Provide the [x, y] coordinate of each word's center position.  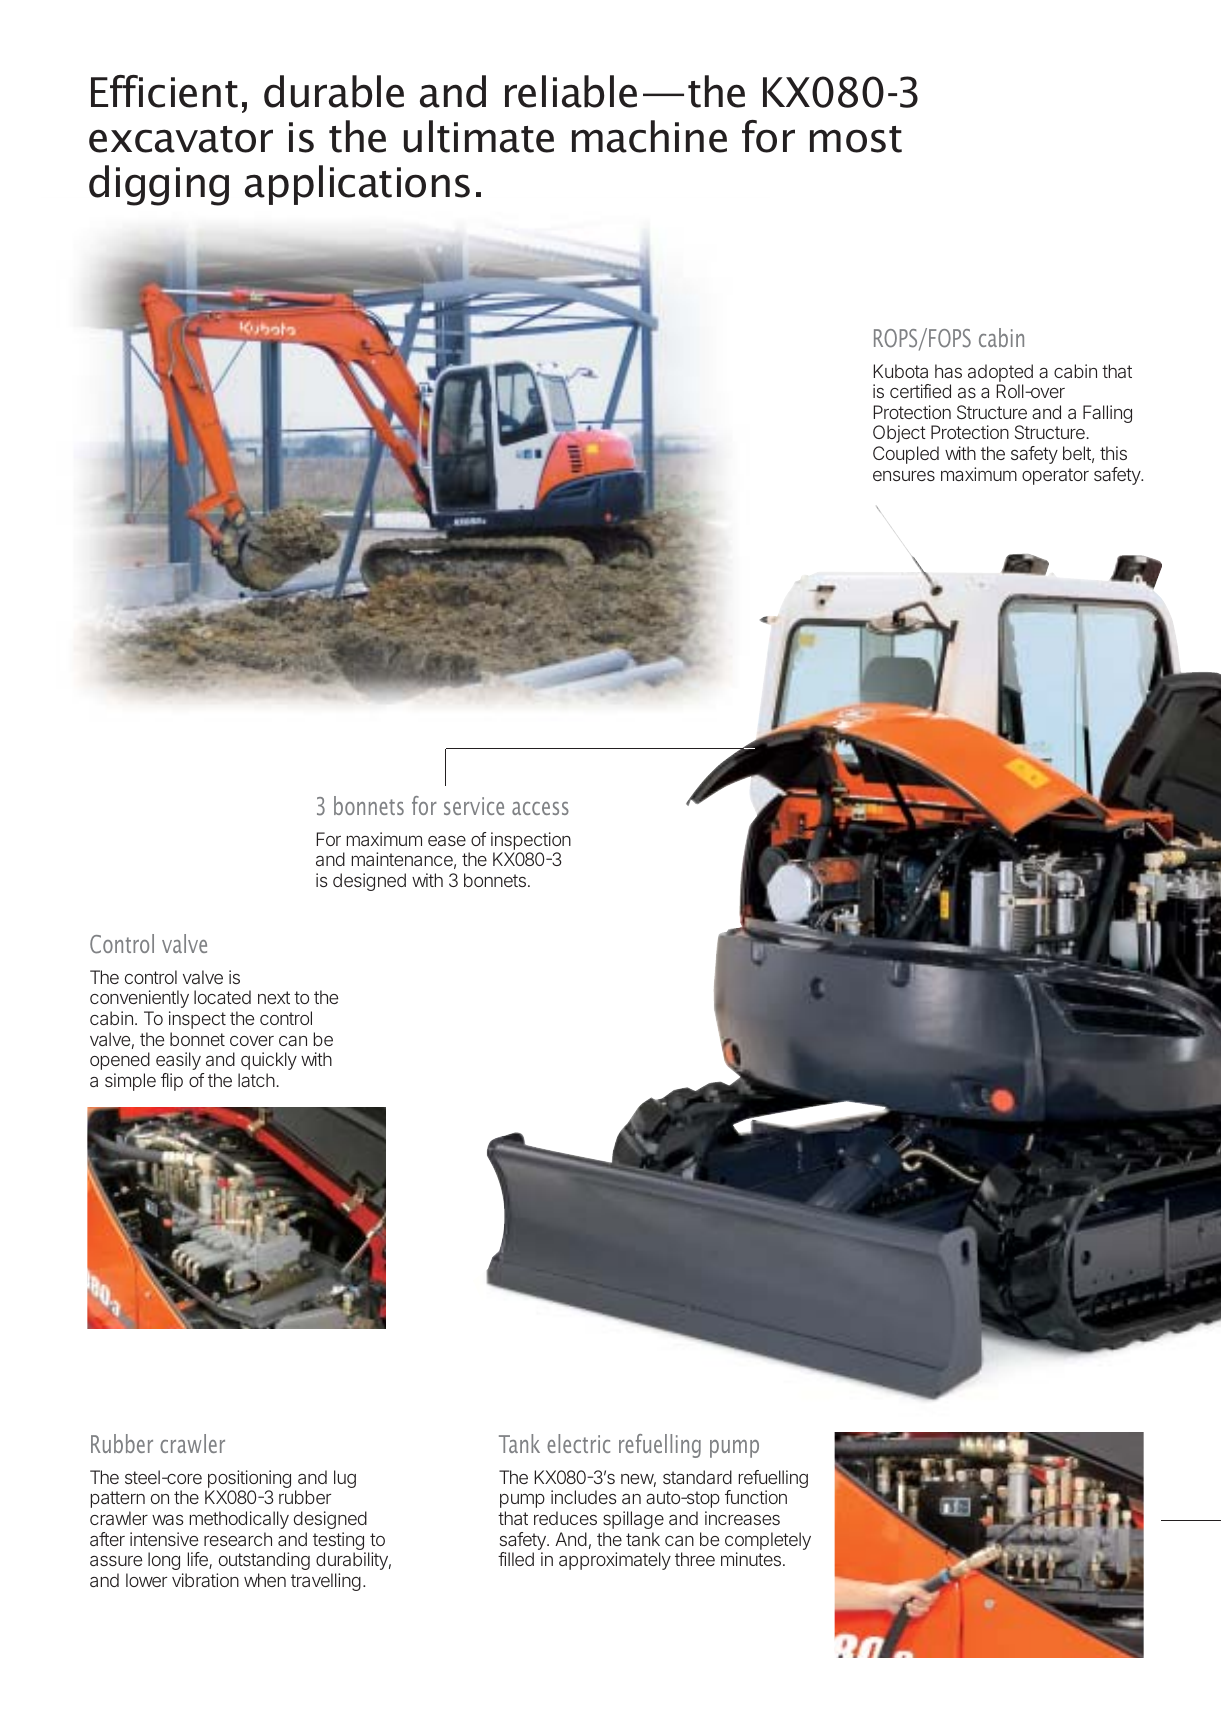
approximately [615, 1561]
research [238, 1539]
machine [649, 136]
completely [768, 1542]
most [856, 139]
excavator [181, 139]
